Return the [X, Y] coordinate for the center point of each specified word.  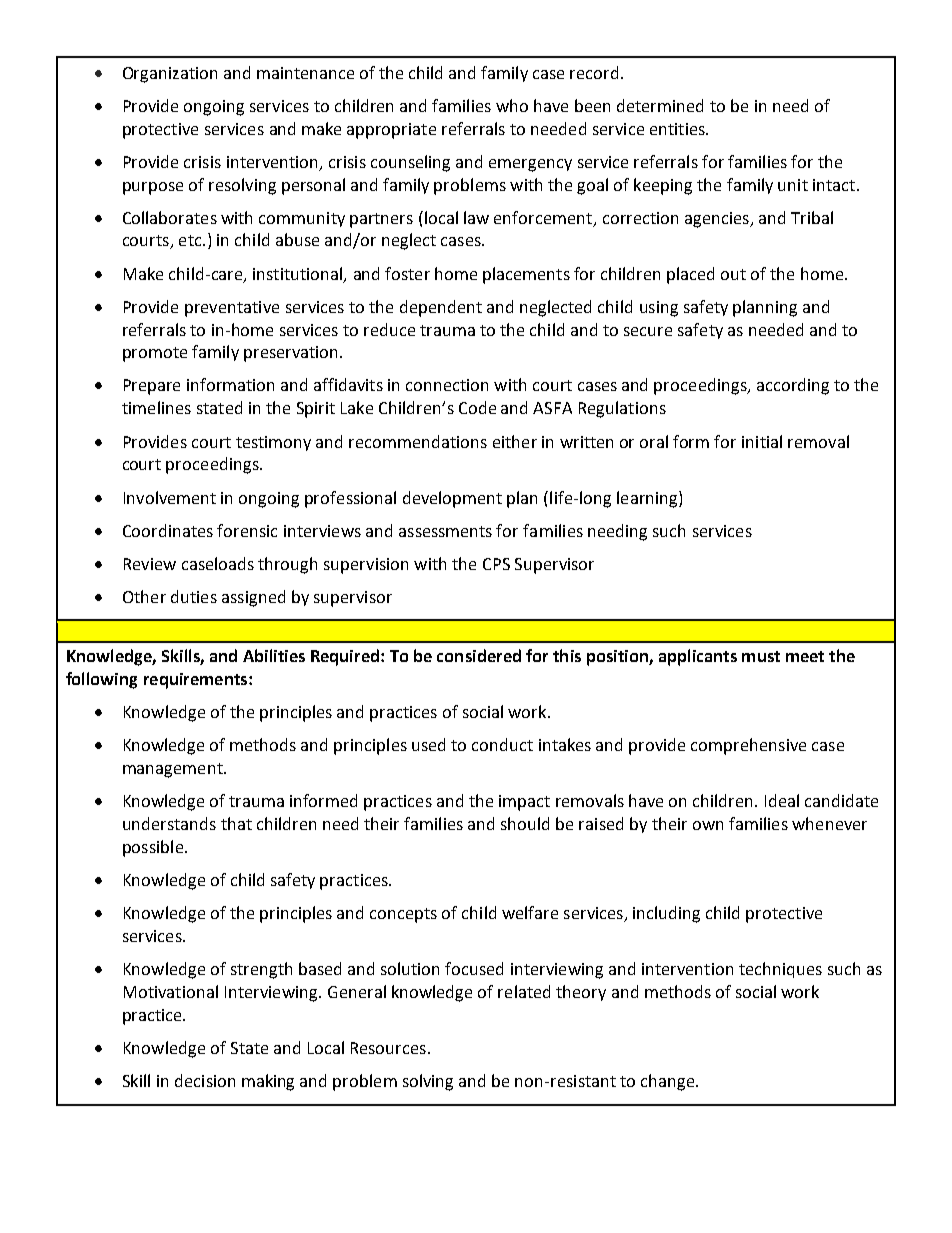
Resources [388, 1048]
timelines [156, 407]
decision [205, 1080]
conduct [502, 744]
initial [762, 441]
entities [678, 129]
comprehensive [748, 746]
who [512, 105]
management [174, 770]
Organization [170, 75]
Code [477, 407]
